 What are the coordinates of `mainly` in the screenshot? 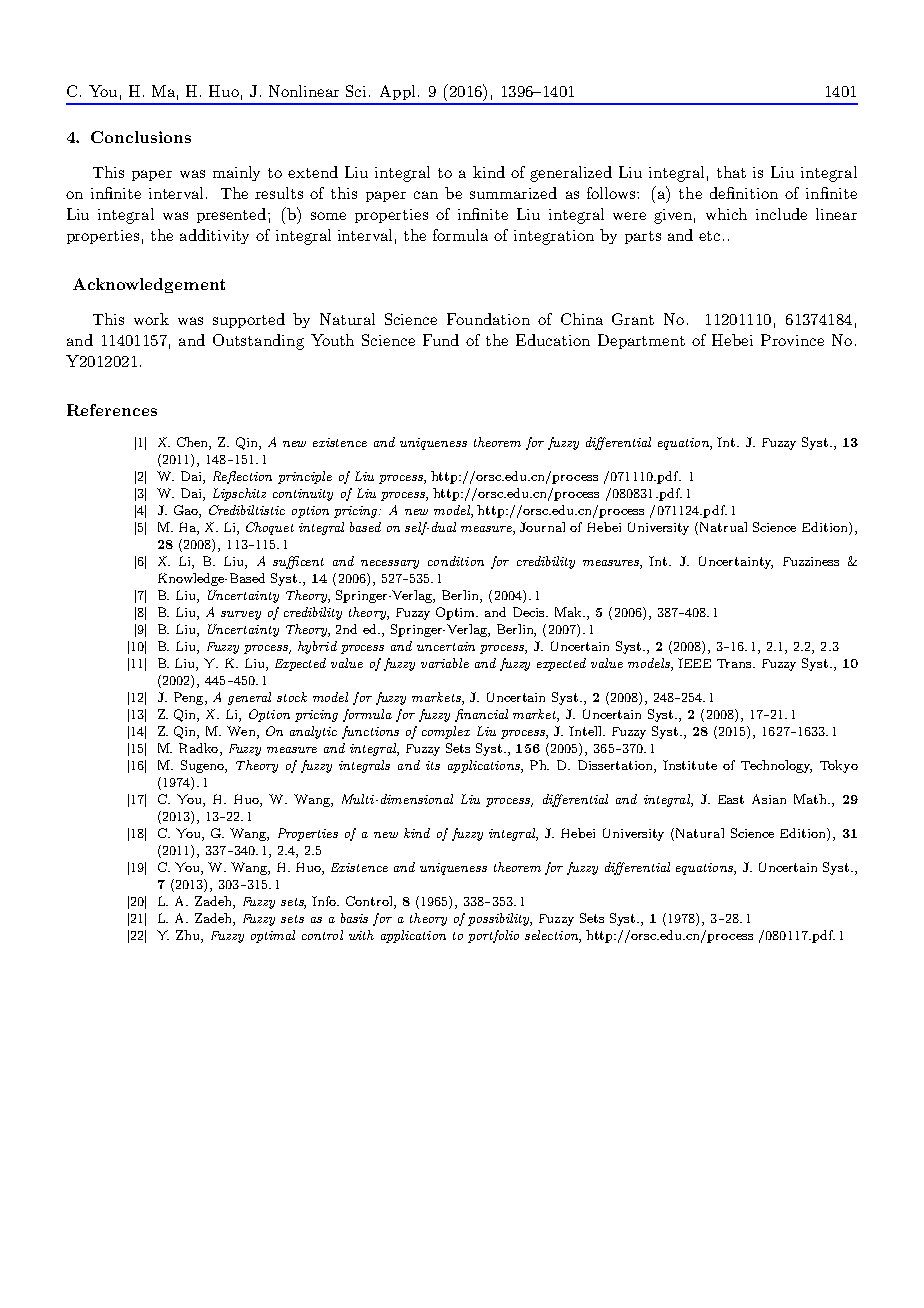 It's located at (236, 173).
